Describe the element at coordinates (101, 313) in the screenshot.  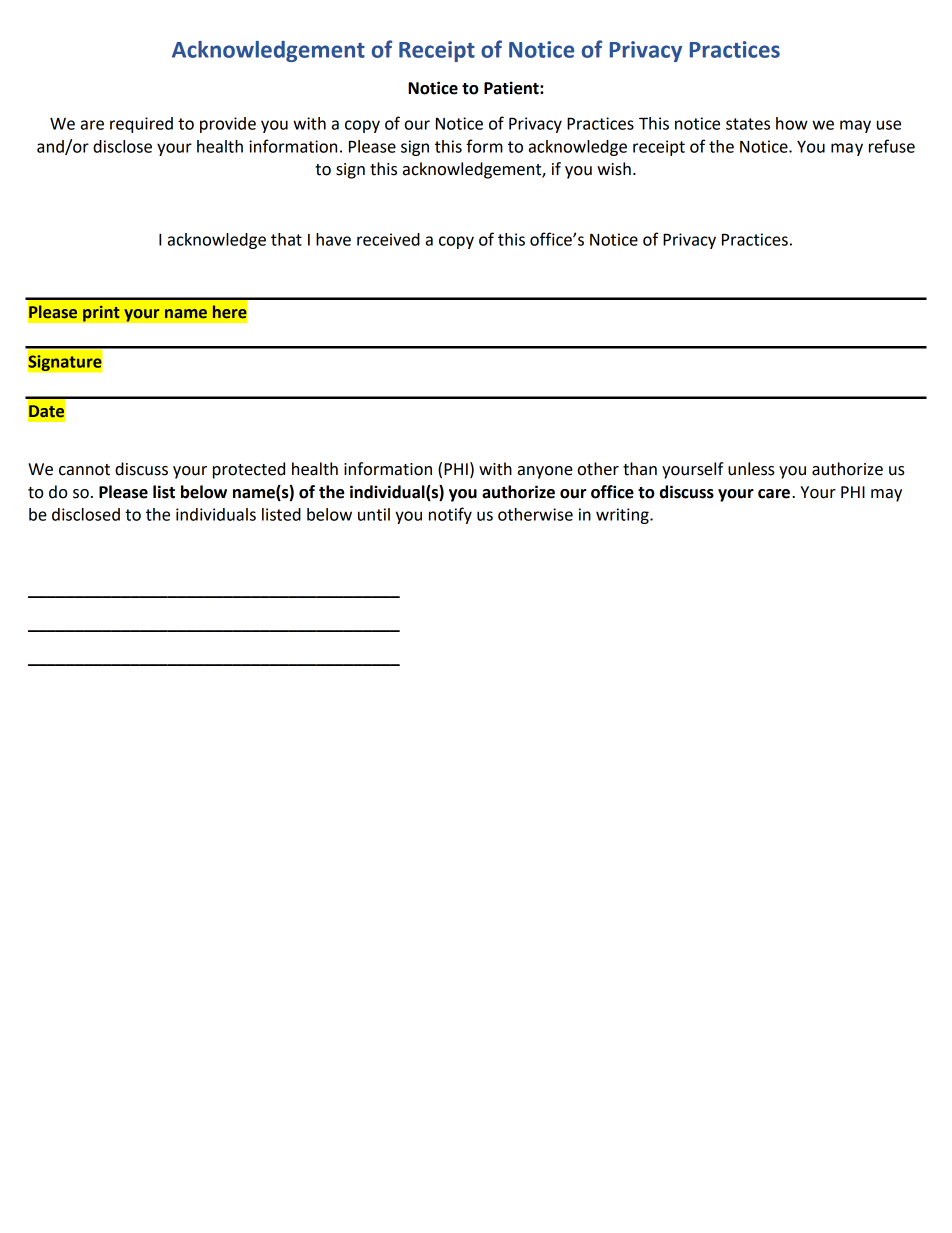
I see `print` at that location.
